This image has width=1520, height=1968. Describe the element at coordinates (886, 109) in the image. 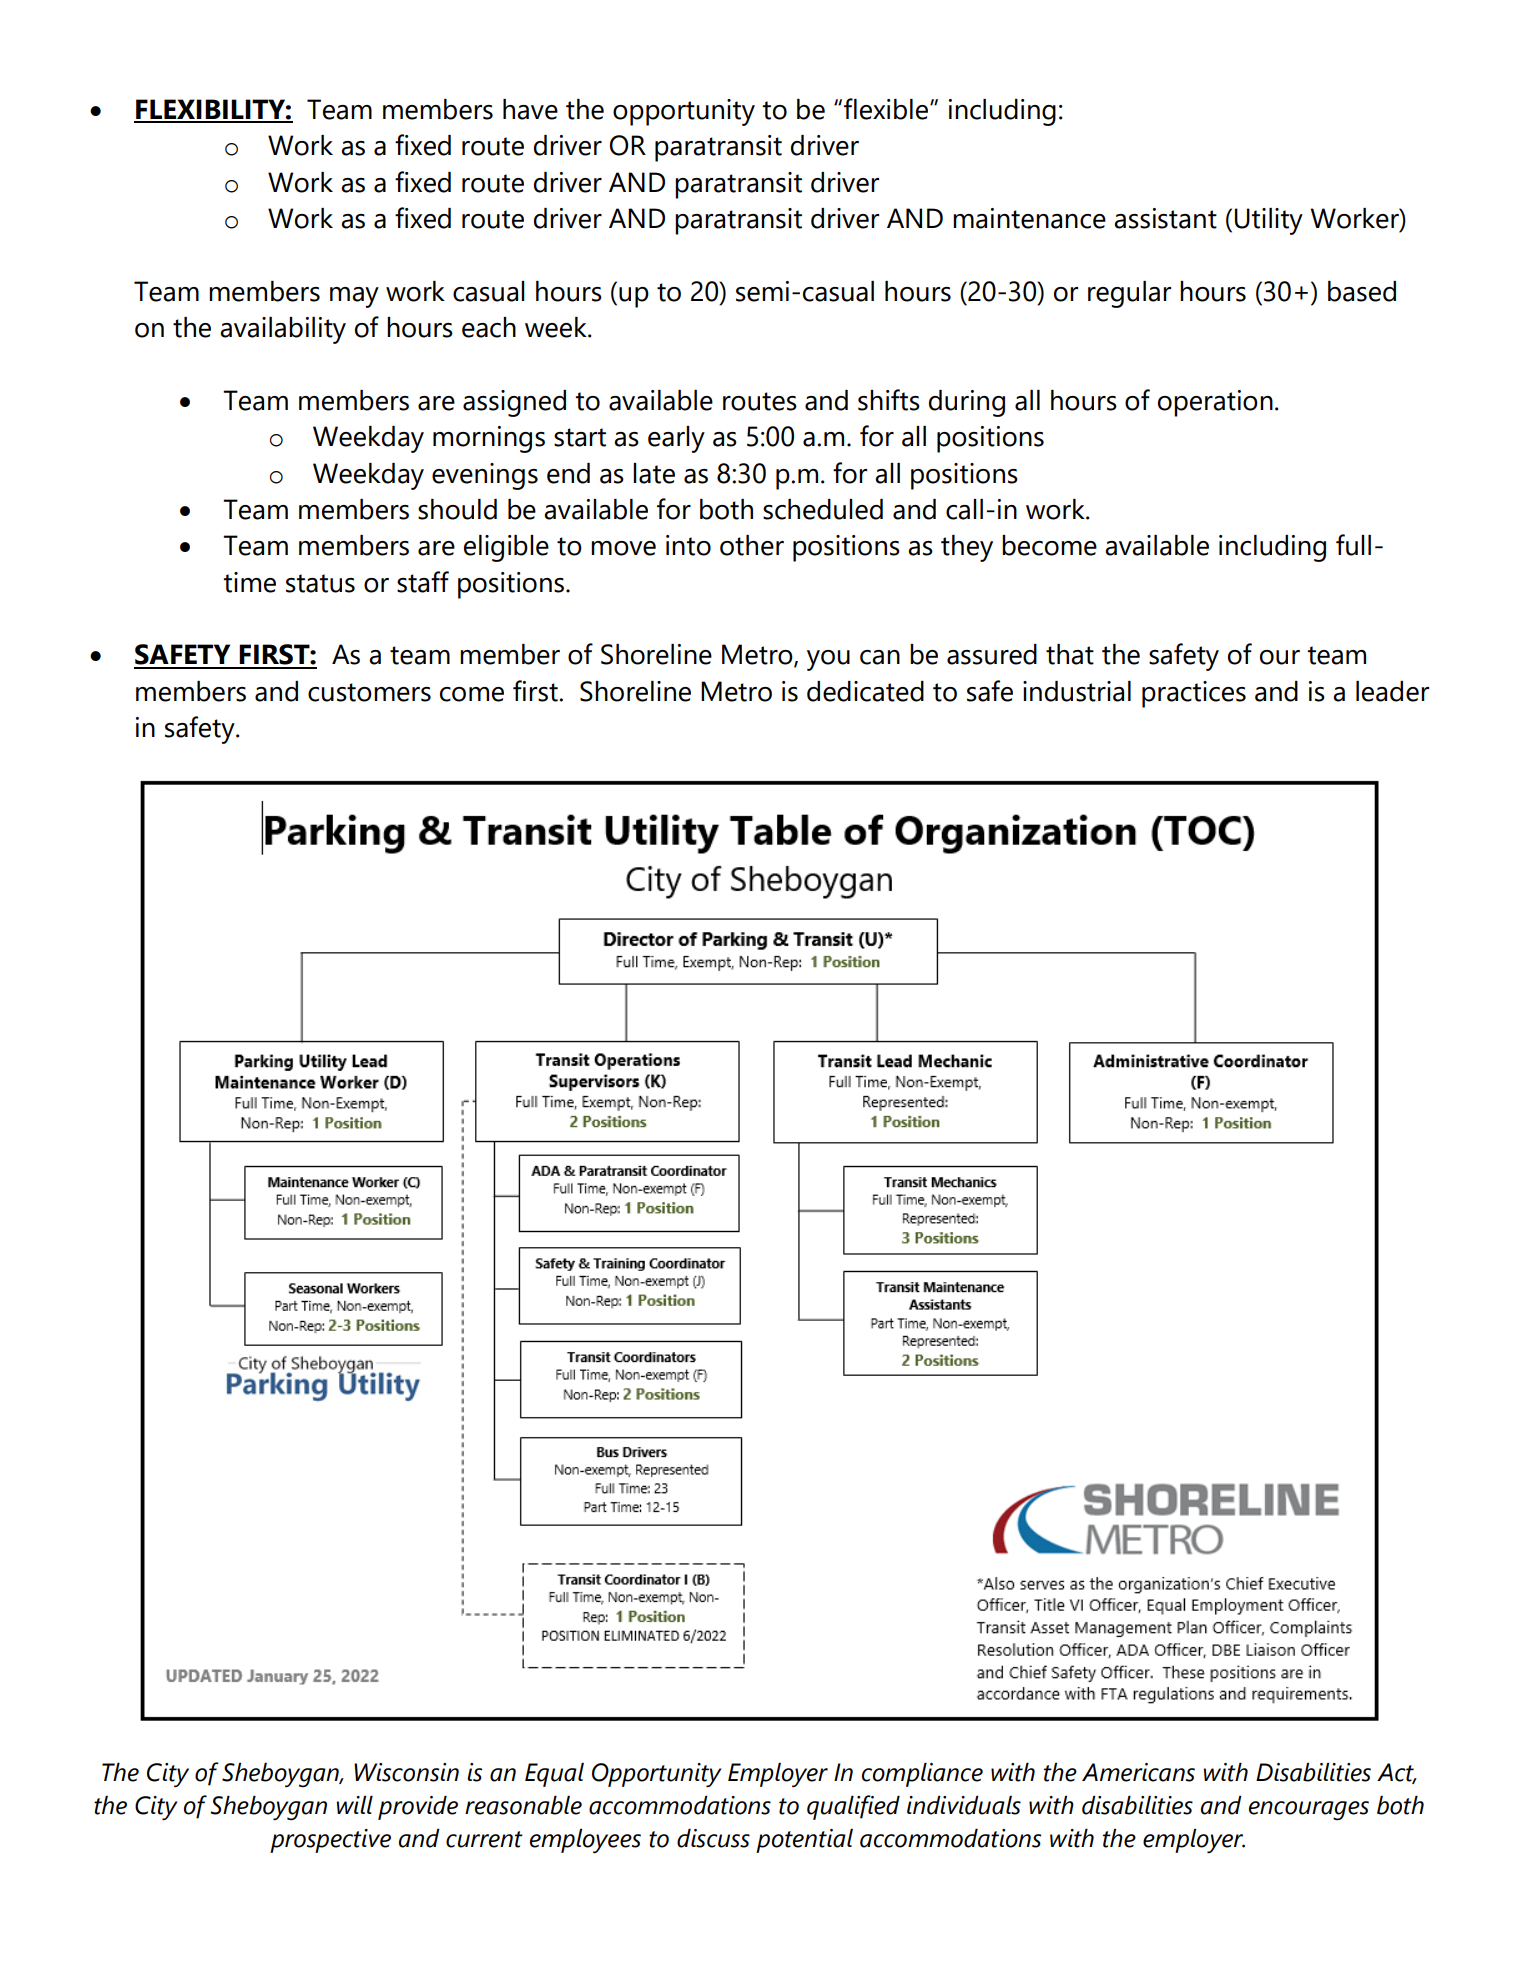

I see `flexible` at that location.
